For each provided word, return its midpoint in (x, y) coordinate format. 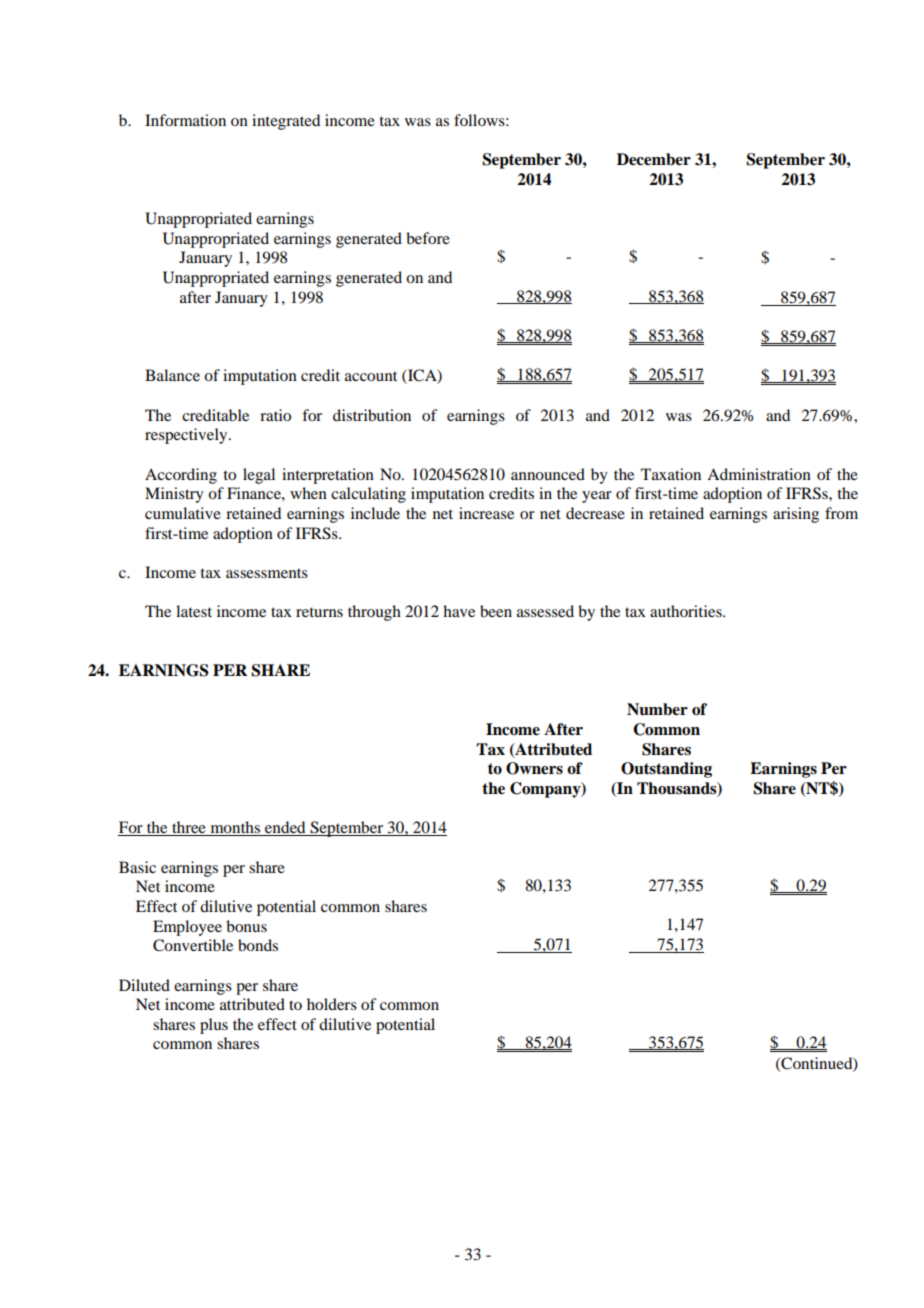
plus (214, 1026)
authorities (687, 611)
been (496, 611)
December (654, 159)
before (428, 238)
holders (332, 1004)
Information (185, 120)
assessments (267, 573)
